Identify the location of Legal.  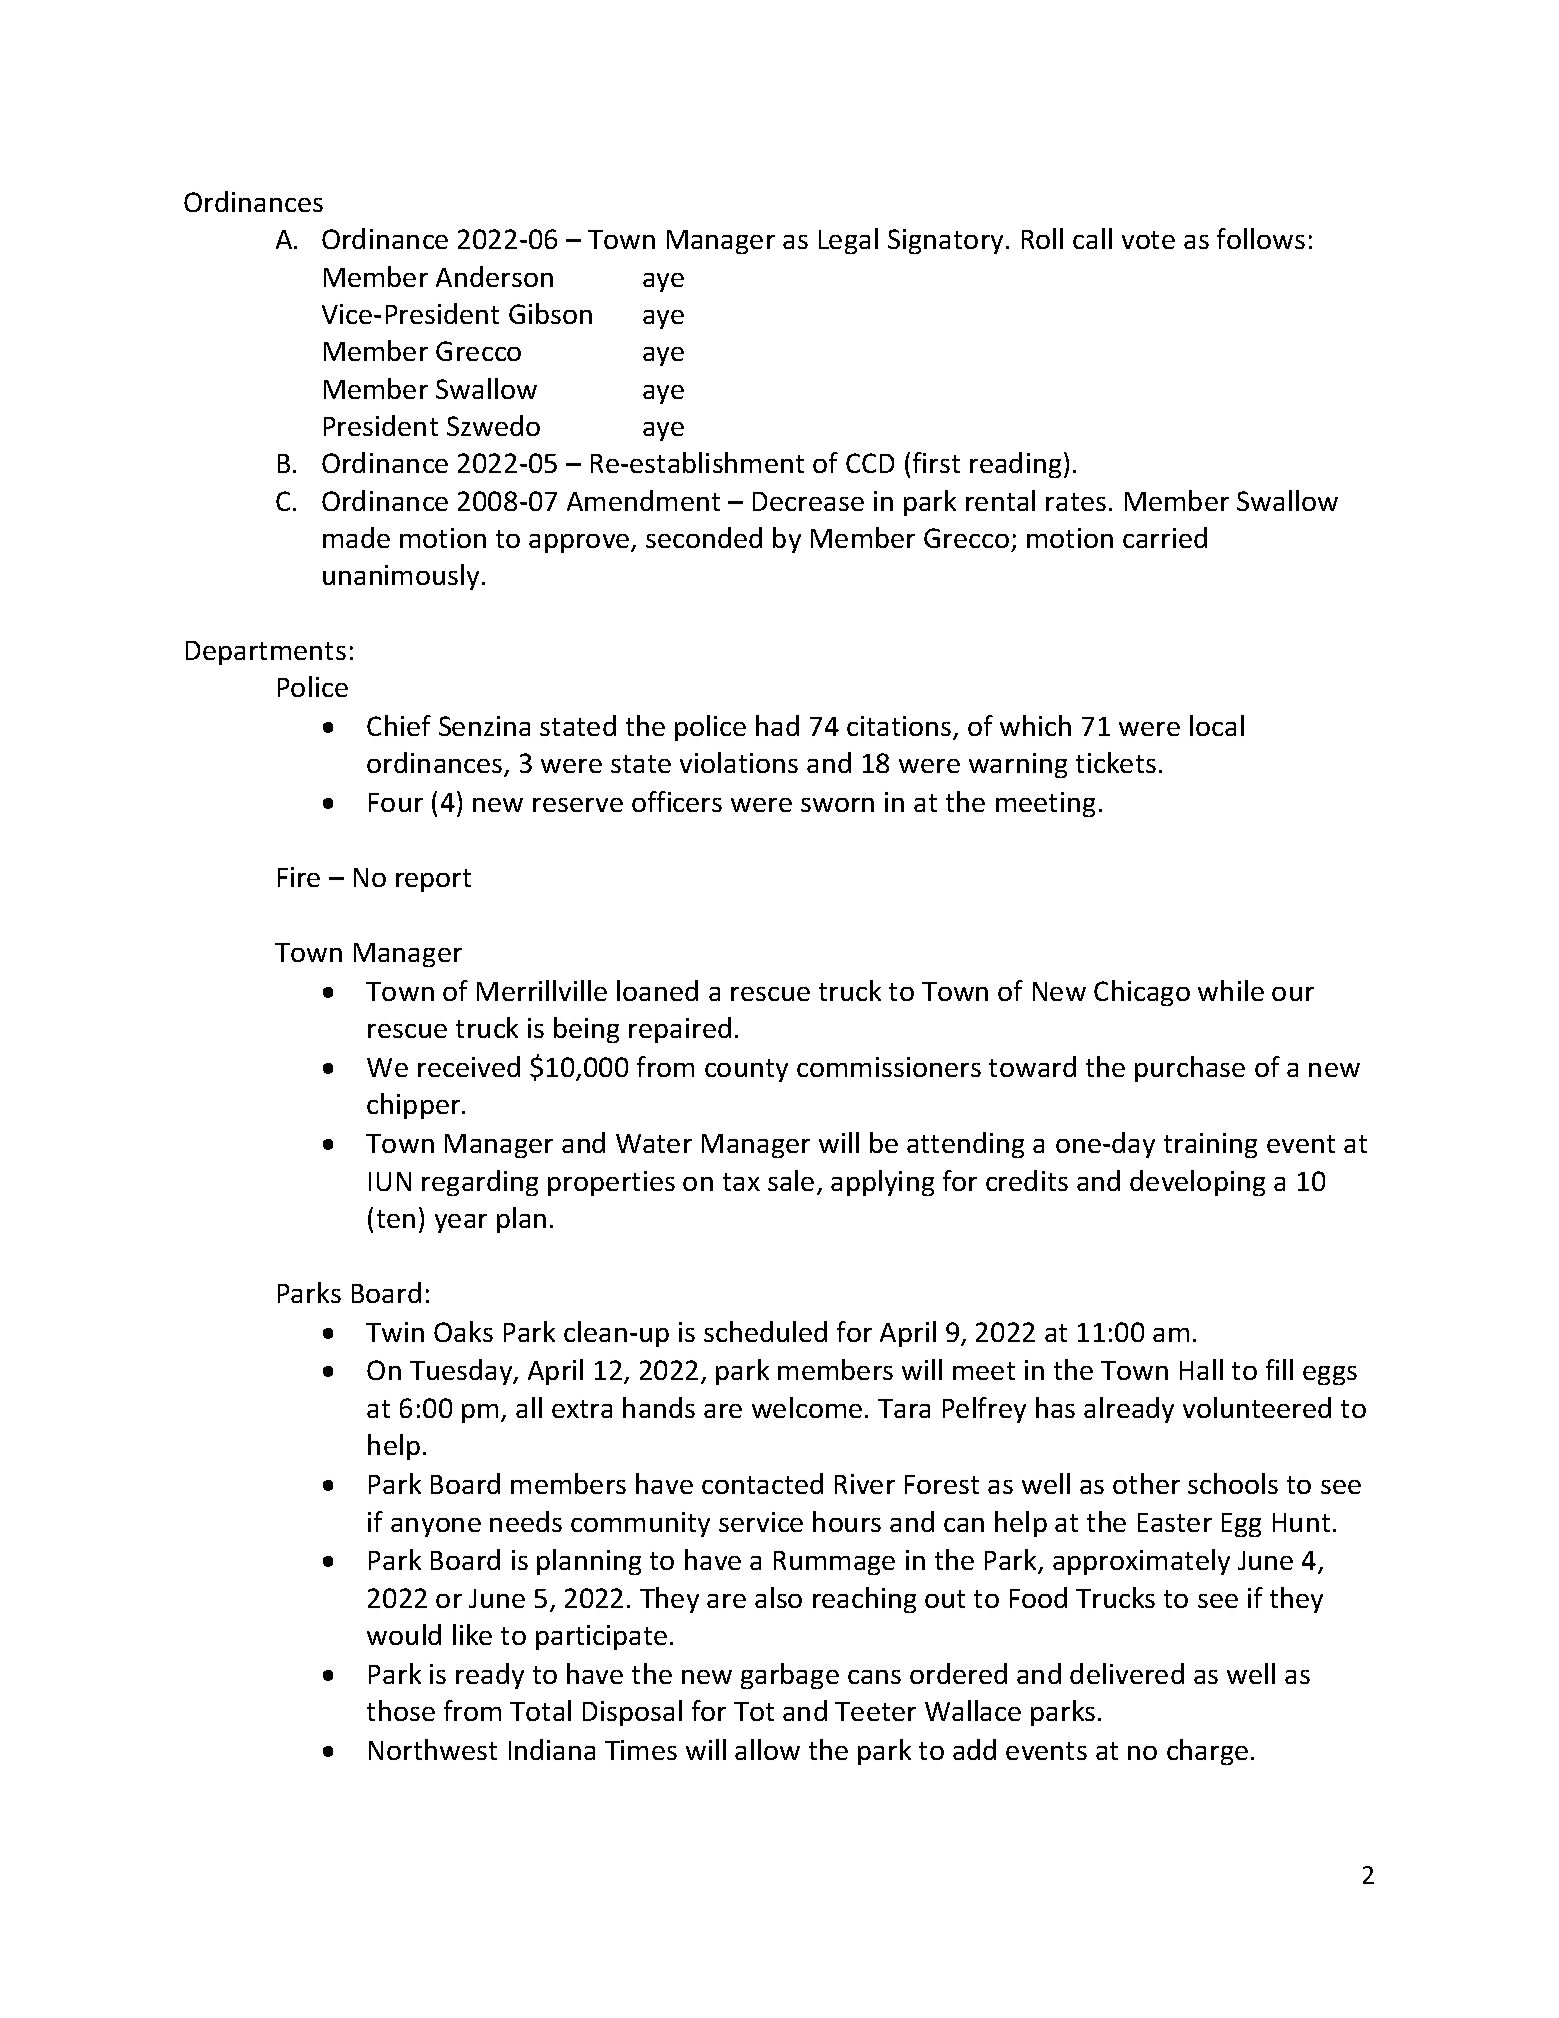
(848, 241).
